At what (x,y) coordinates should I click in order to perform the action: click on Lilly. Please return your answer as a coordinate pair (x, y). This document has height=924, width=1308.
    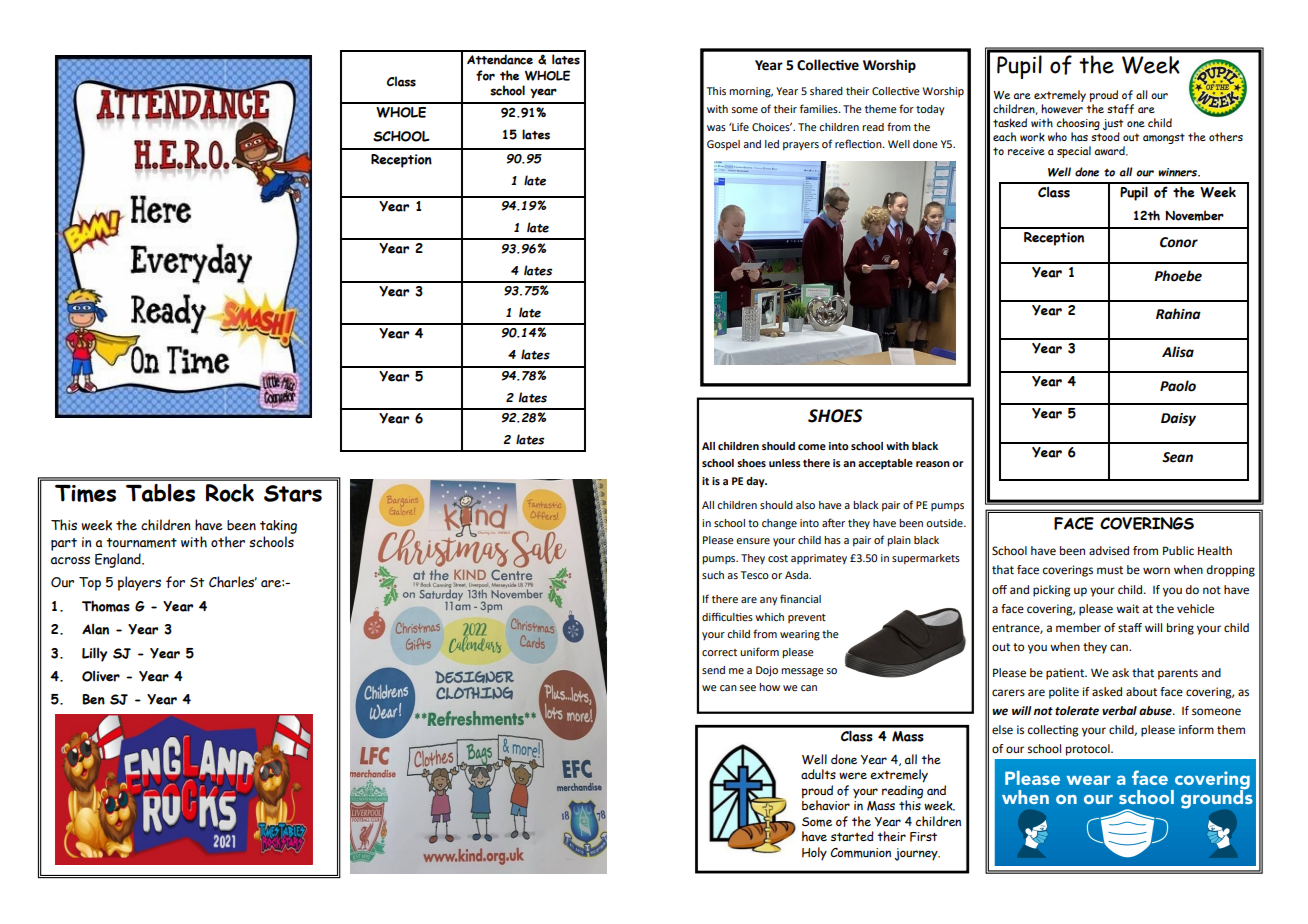
    Looking at the image, I should click on (94, 654).
